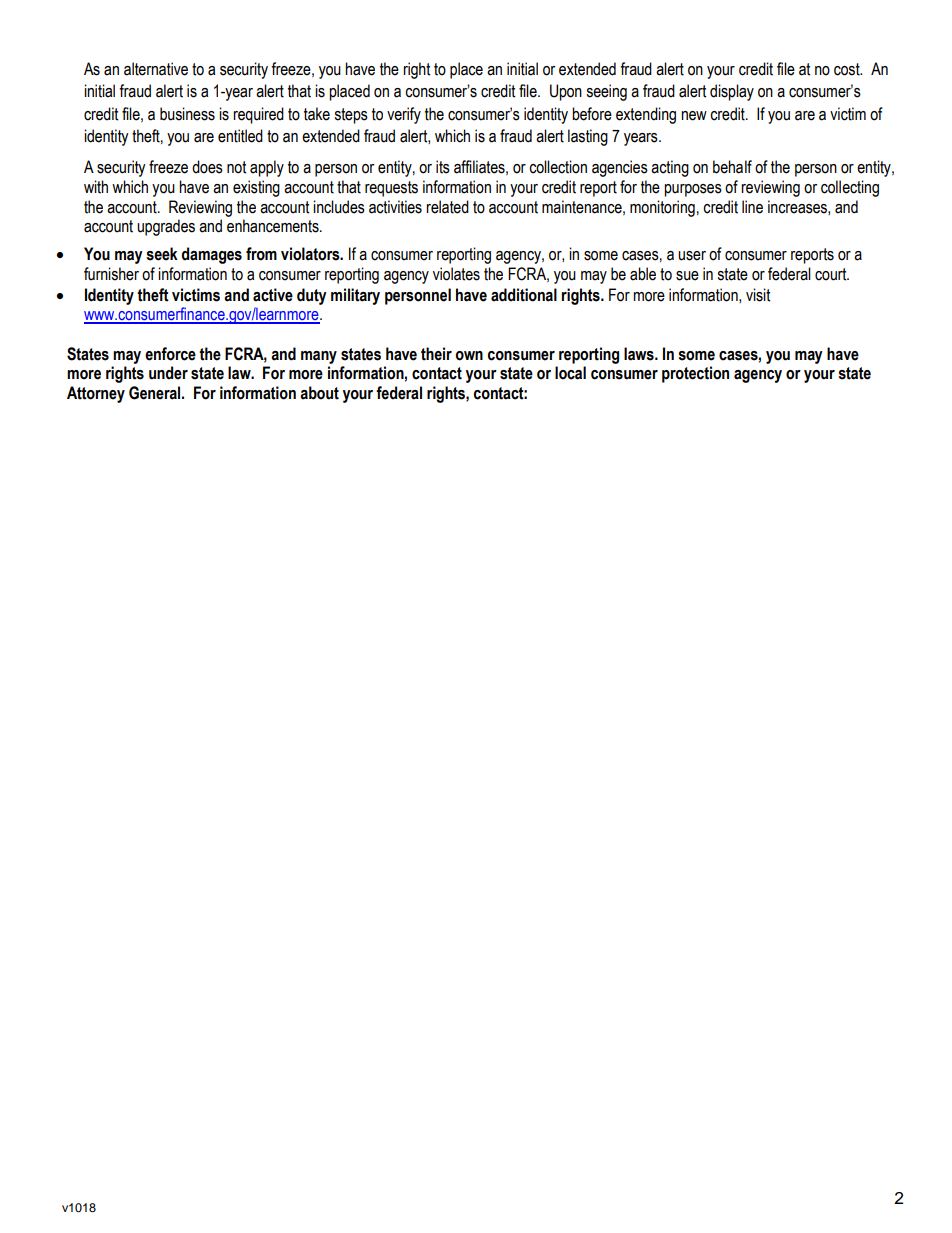 The image size is (952, 1233). What do you see at coordinates (732, 92) in the screenshot?
I see `display` at bounding box center [732, 92].
